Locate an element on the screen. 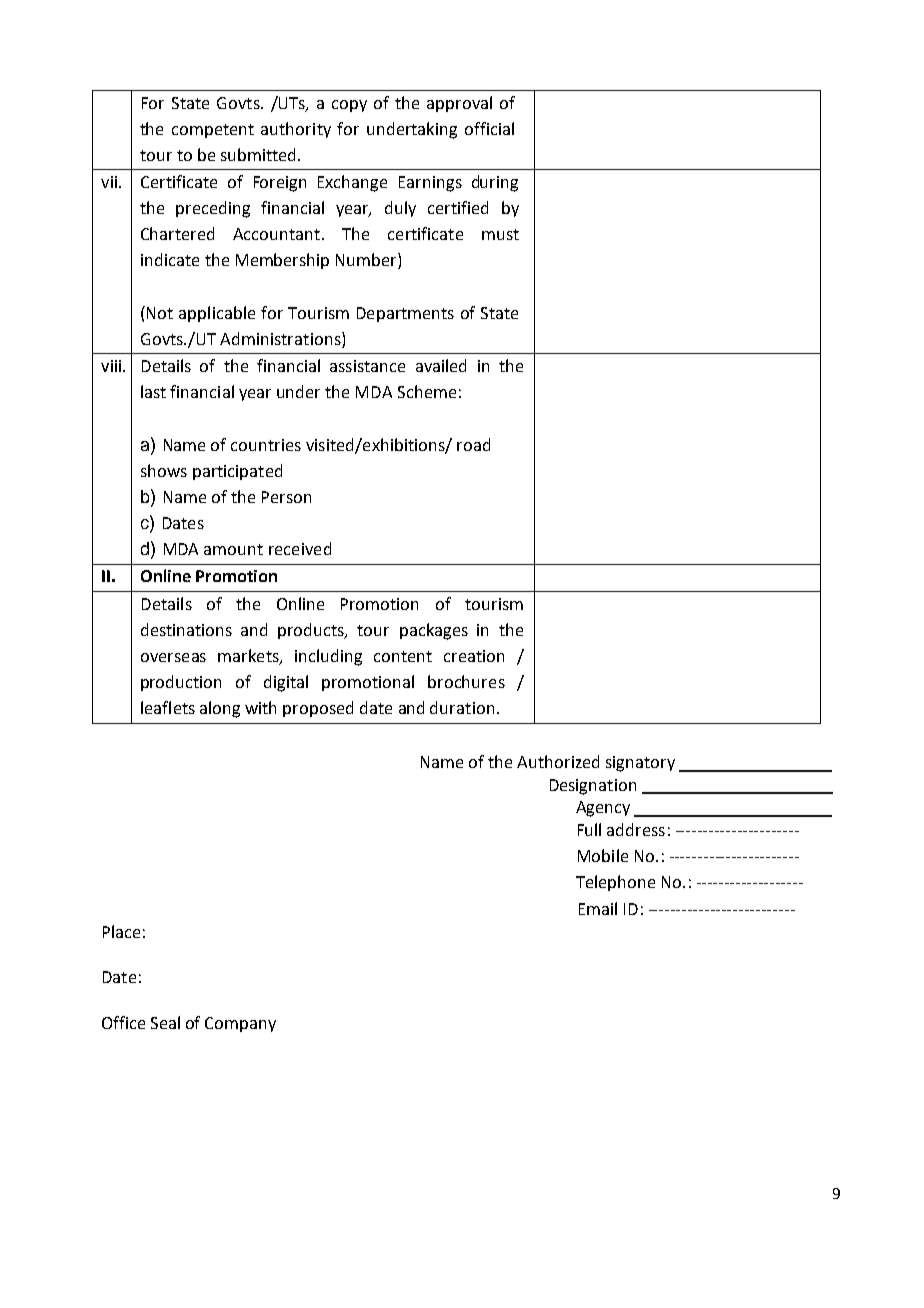  competent is located at coordinates (213, 131).
